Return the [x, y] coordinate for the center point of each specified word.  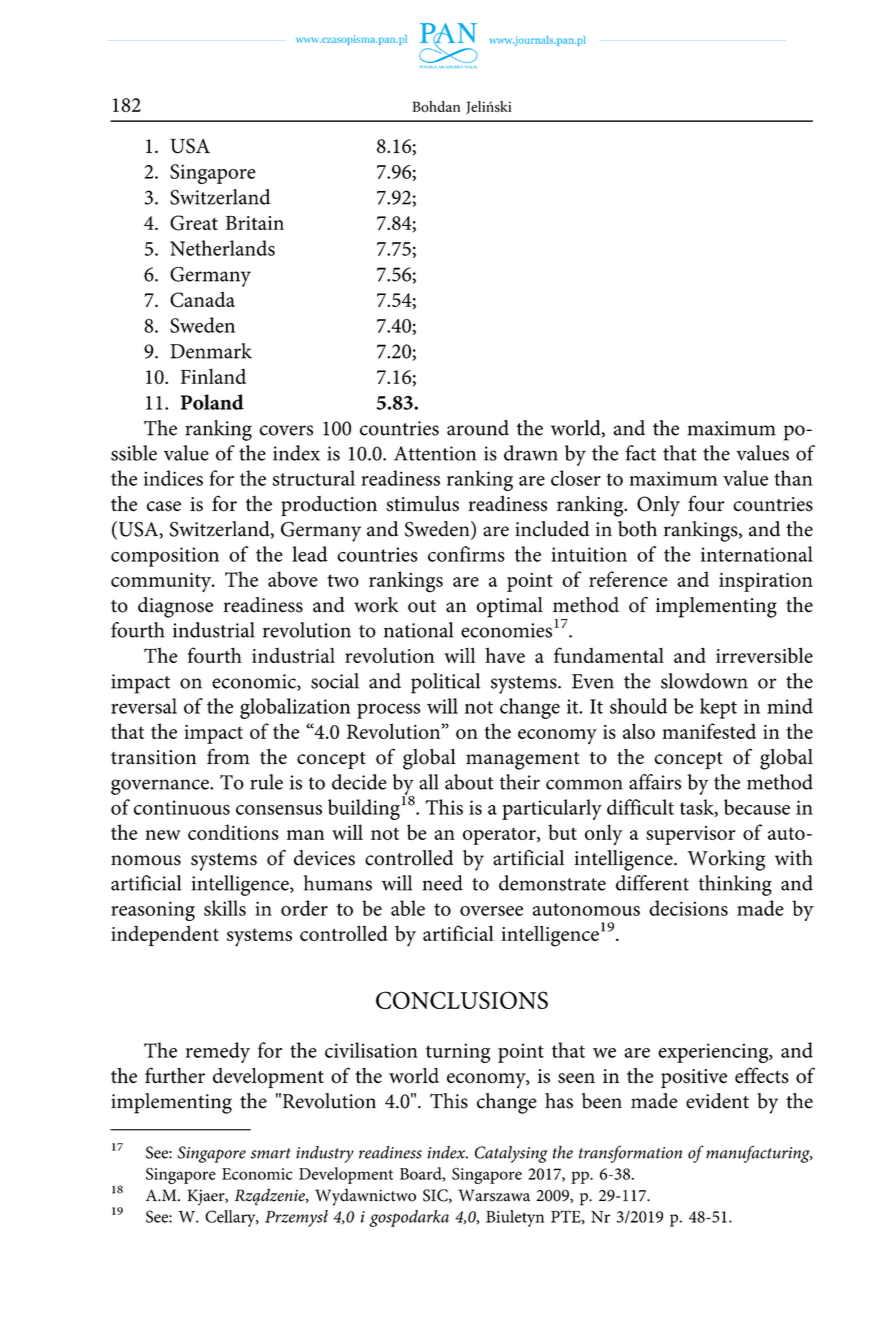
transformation [630, 1154]
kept [718, 708]
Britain [255, 223]
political [445, 683]
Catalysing [511, 1154]
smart [271, 1153]
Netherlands [222, 248]
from [228, 756]
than [793, 478]
